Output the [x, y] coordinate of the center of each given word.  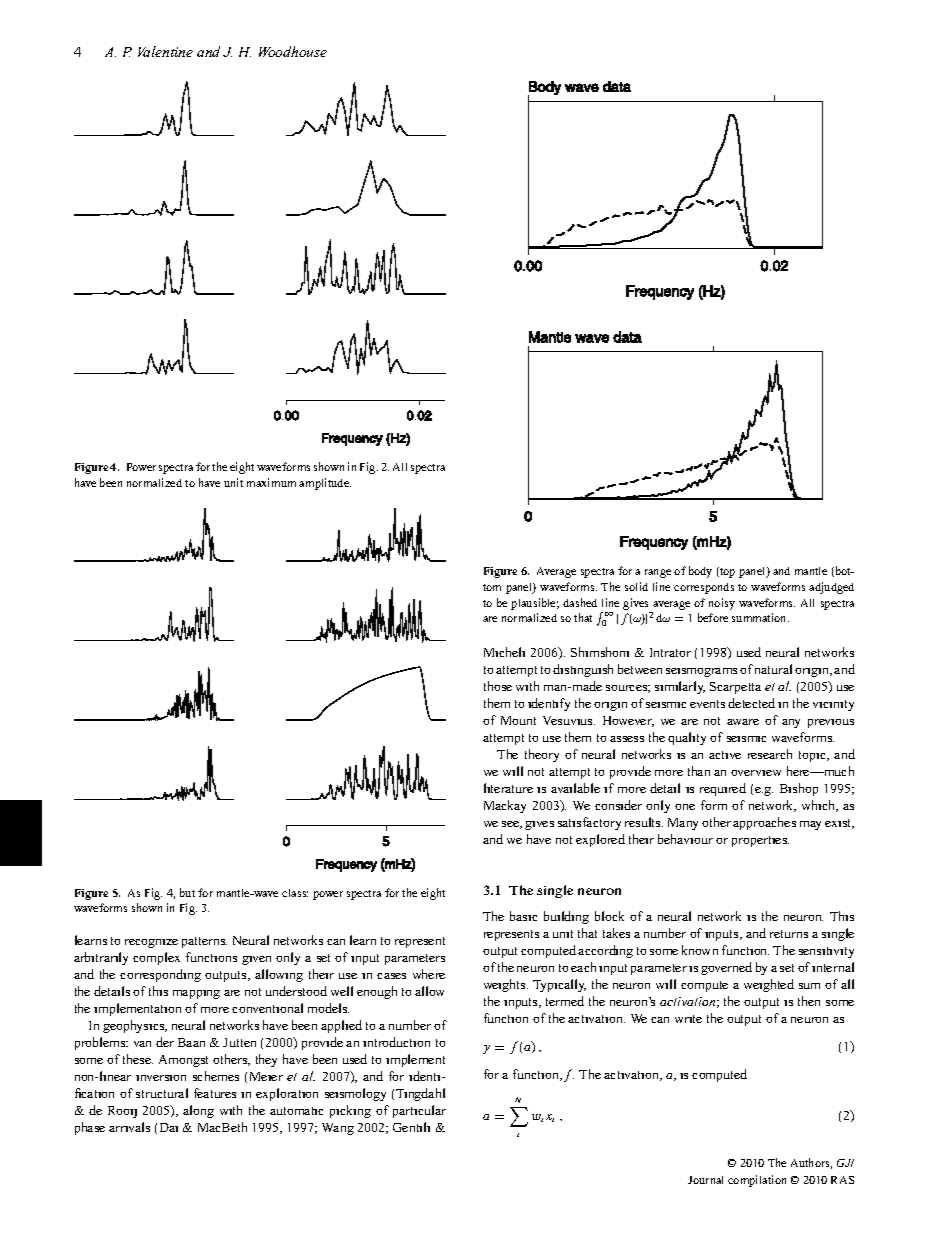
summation [760, 617]
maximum [271, 482]
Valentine [165, 51]
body [700, 572]
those [498, 686]
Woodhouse [293, 51]
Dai [169, 1127]
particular [419, 1111]
